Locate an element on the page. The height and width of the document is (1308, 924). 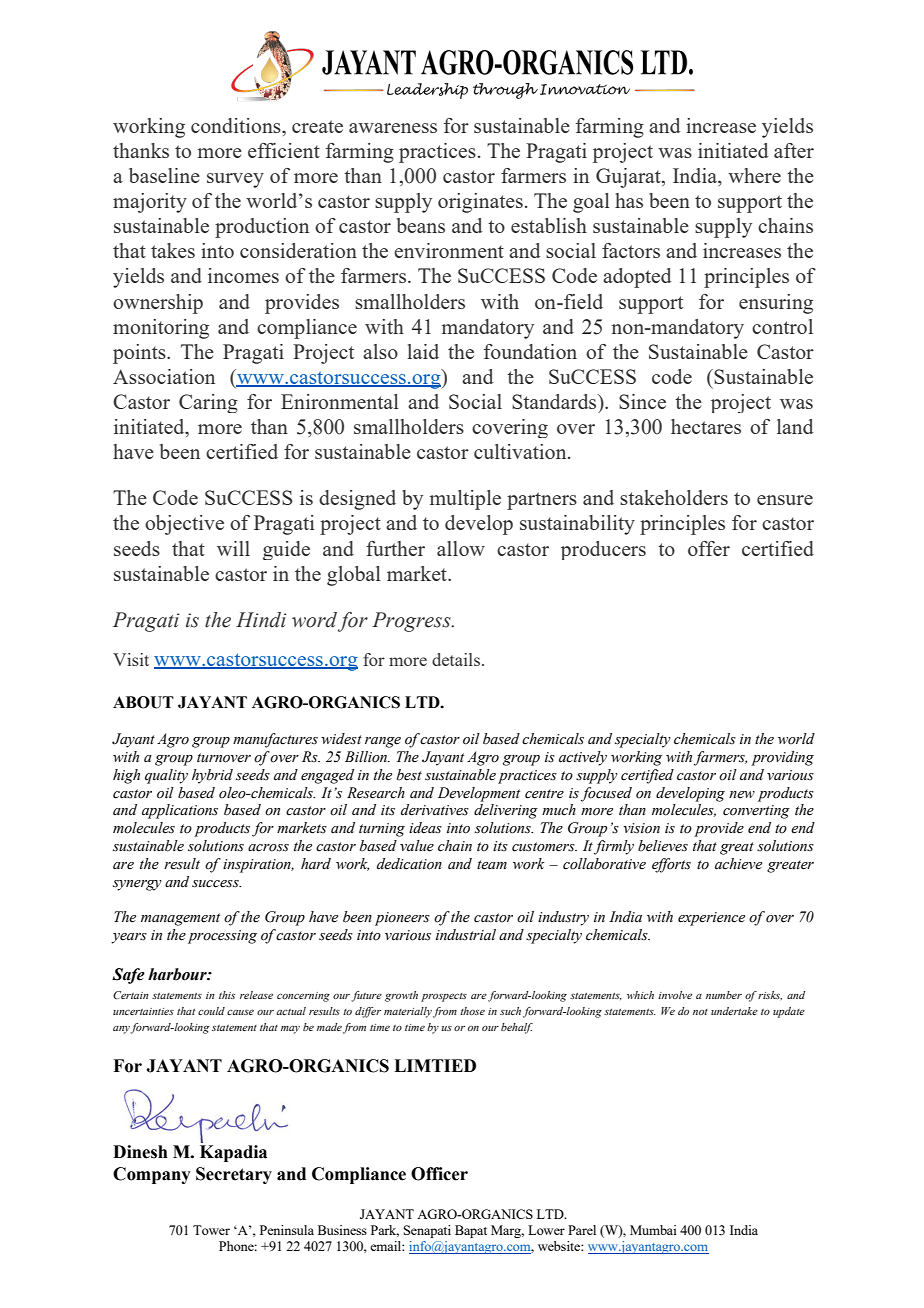
survey is located at coordinates (235, 180).
